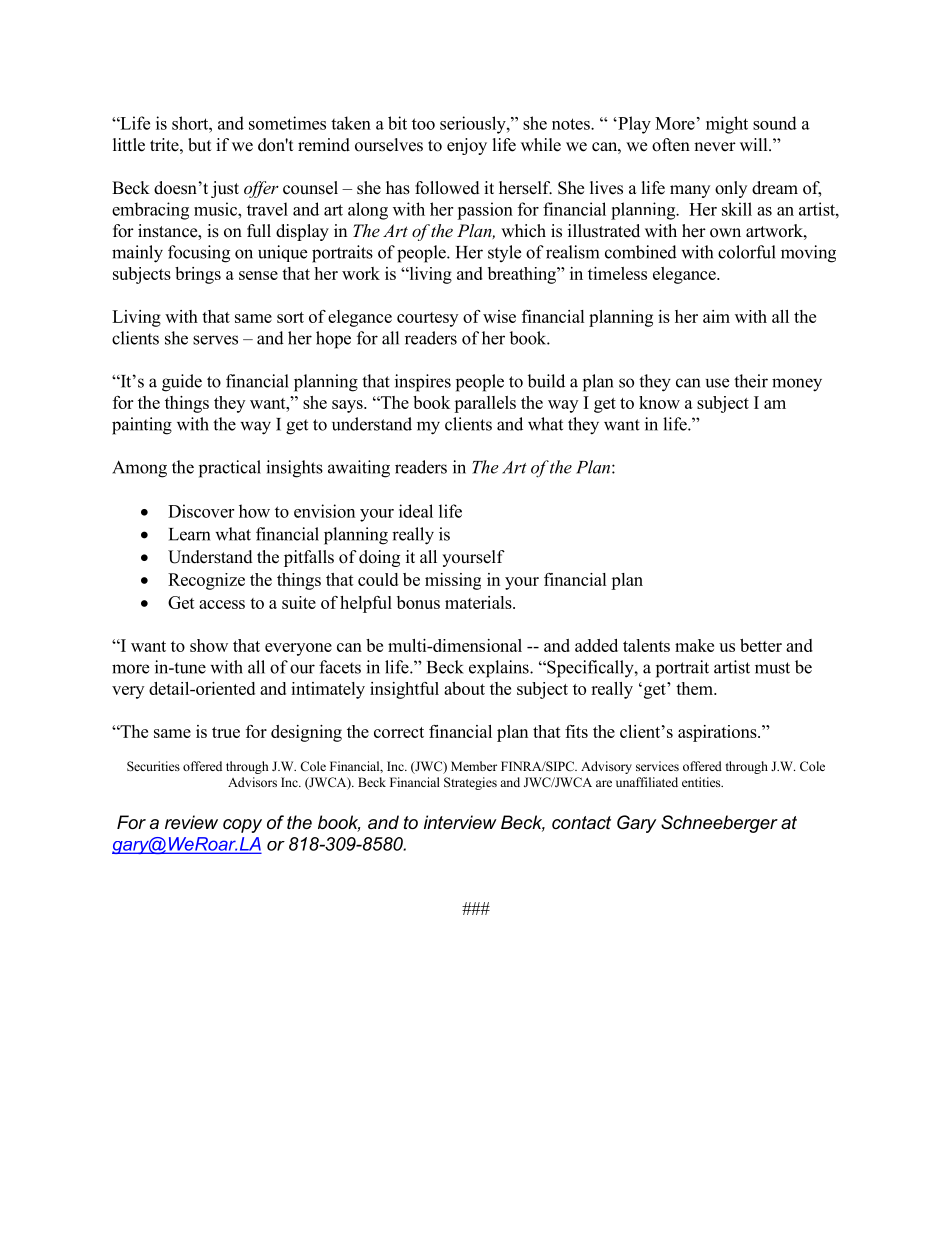  What do you see at coordinates (467, 146) in the page?
I see `enjoy` at bounding box center [467, 146].
